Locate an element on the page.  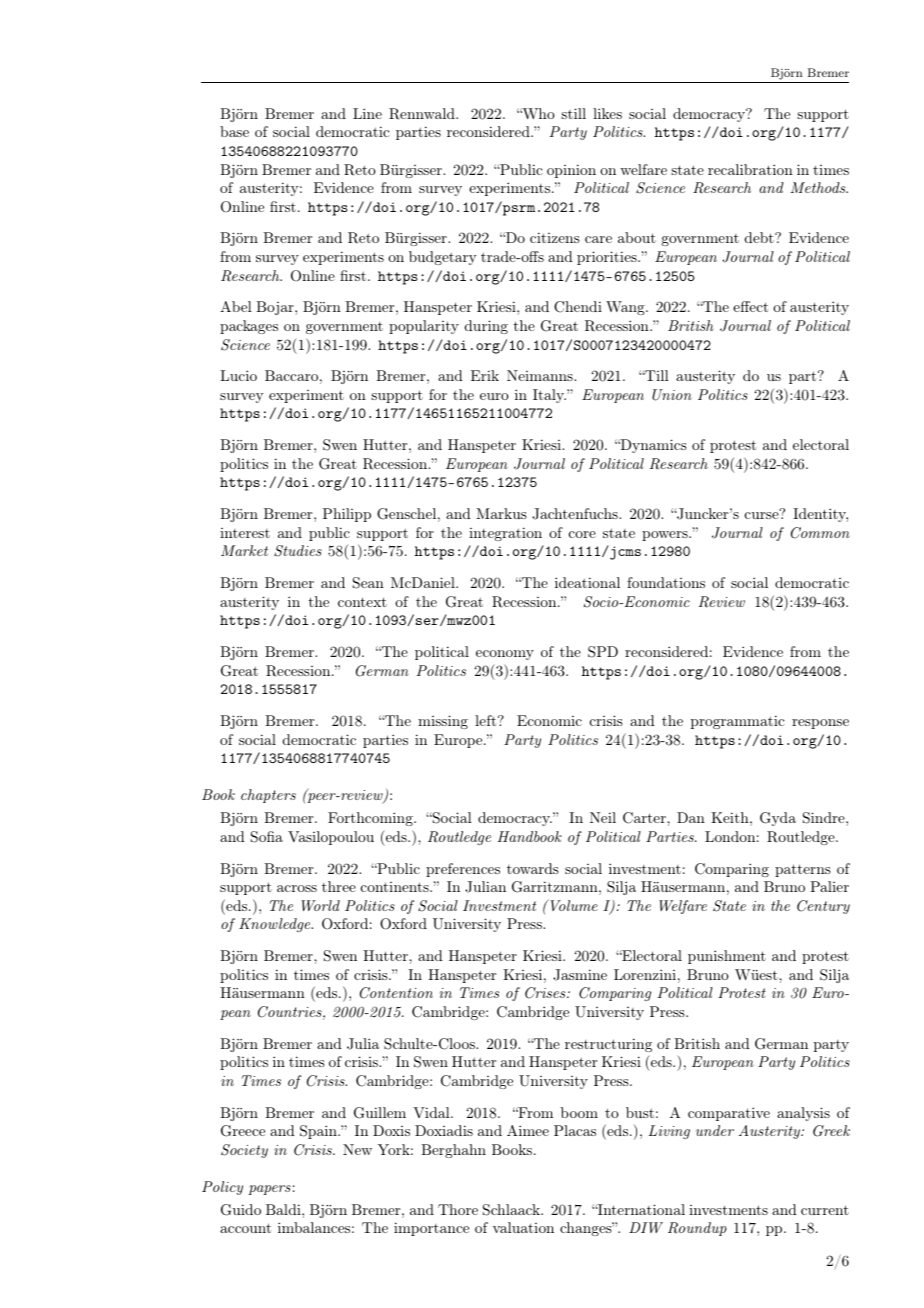
Who is located at coordinates (537, 113).
